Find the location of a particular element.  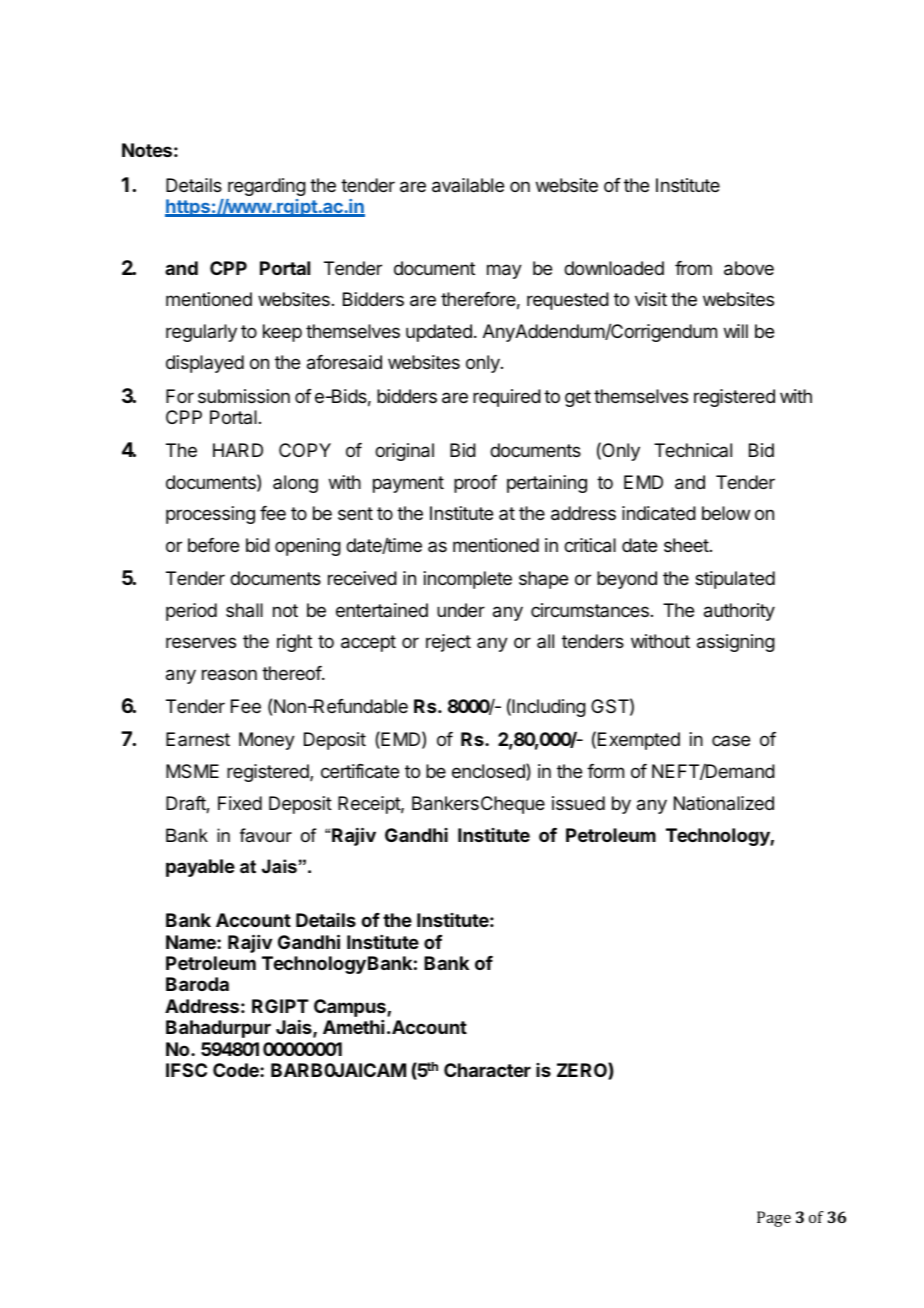

Character is located at coordinates (487, 1070).
